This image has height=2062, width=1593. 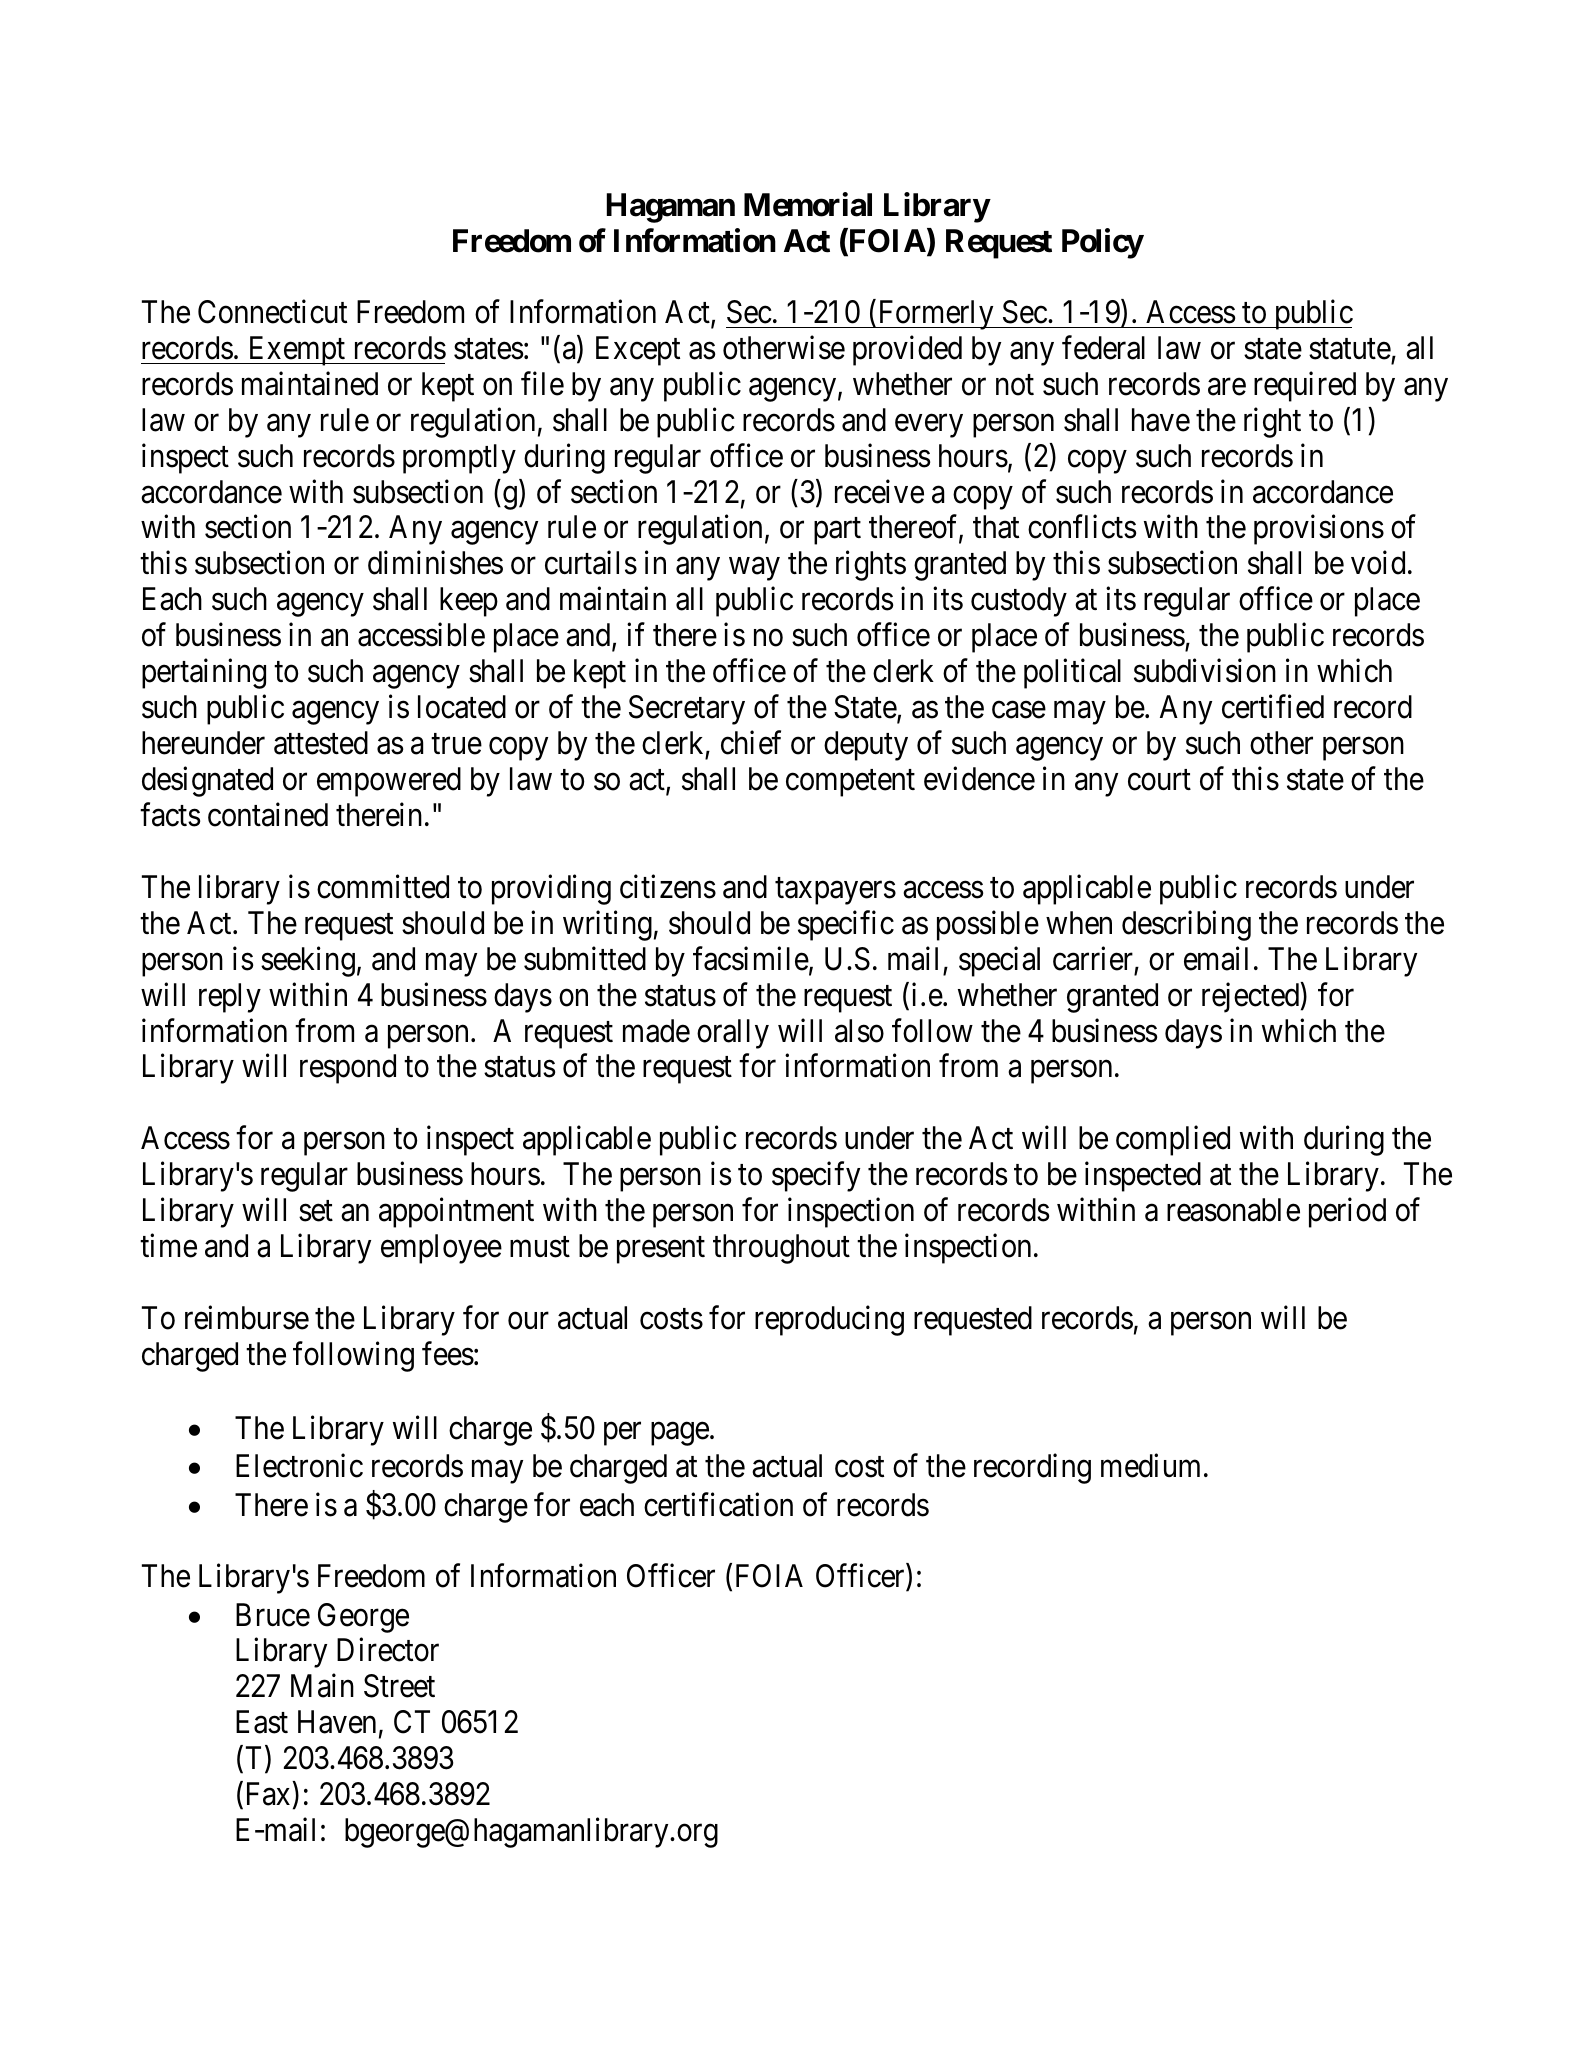 I want to click on facsimile, so click(x=751, y=958).
